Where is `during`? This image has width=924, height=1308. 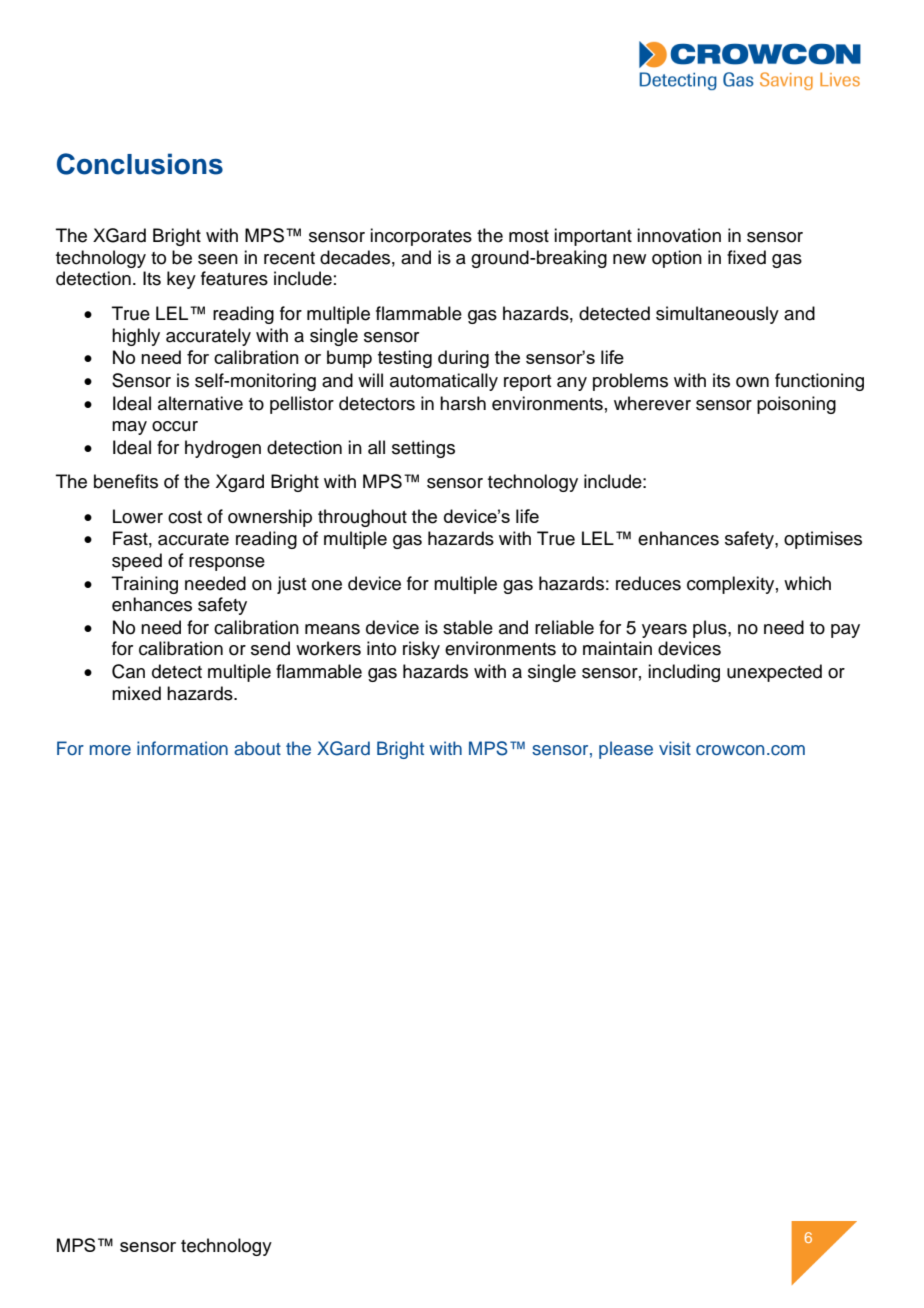 during is located at coordinates (463, 359).
